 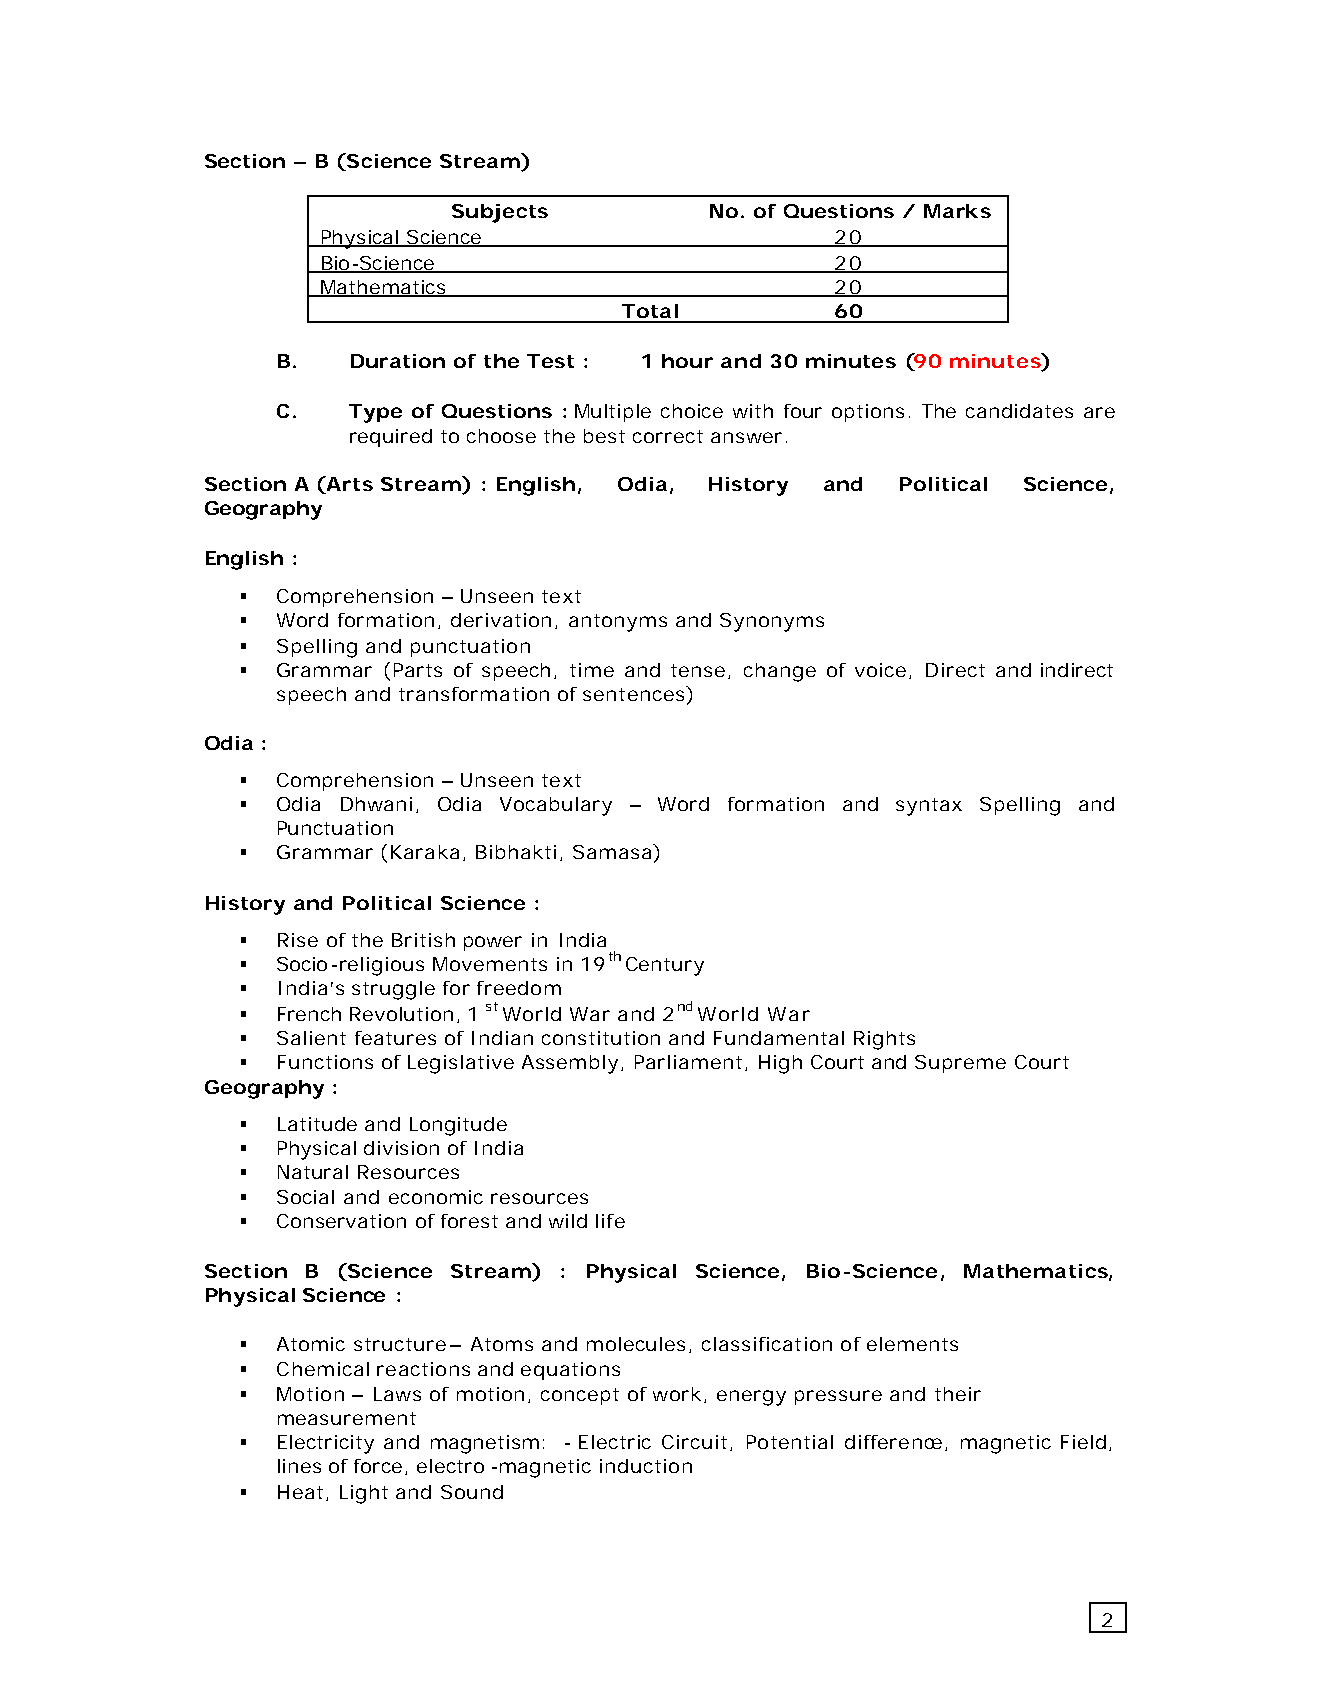 I want to click on Supreme, so click(x=960, y=1064).
